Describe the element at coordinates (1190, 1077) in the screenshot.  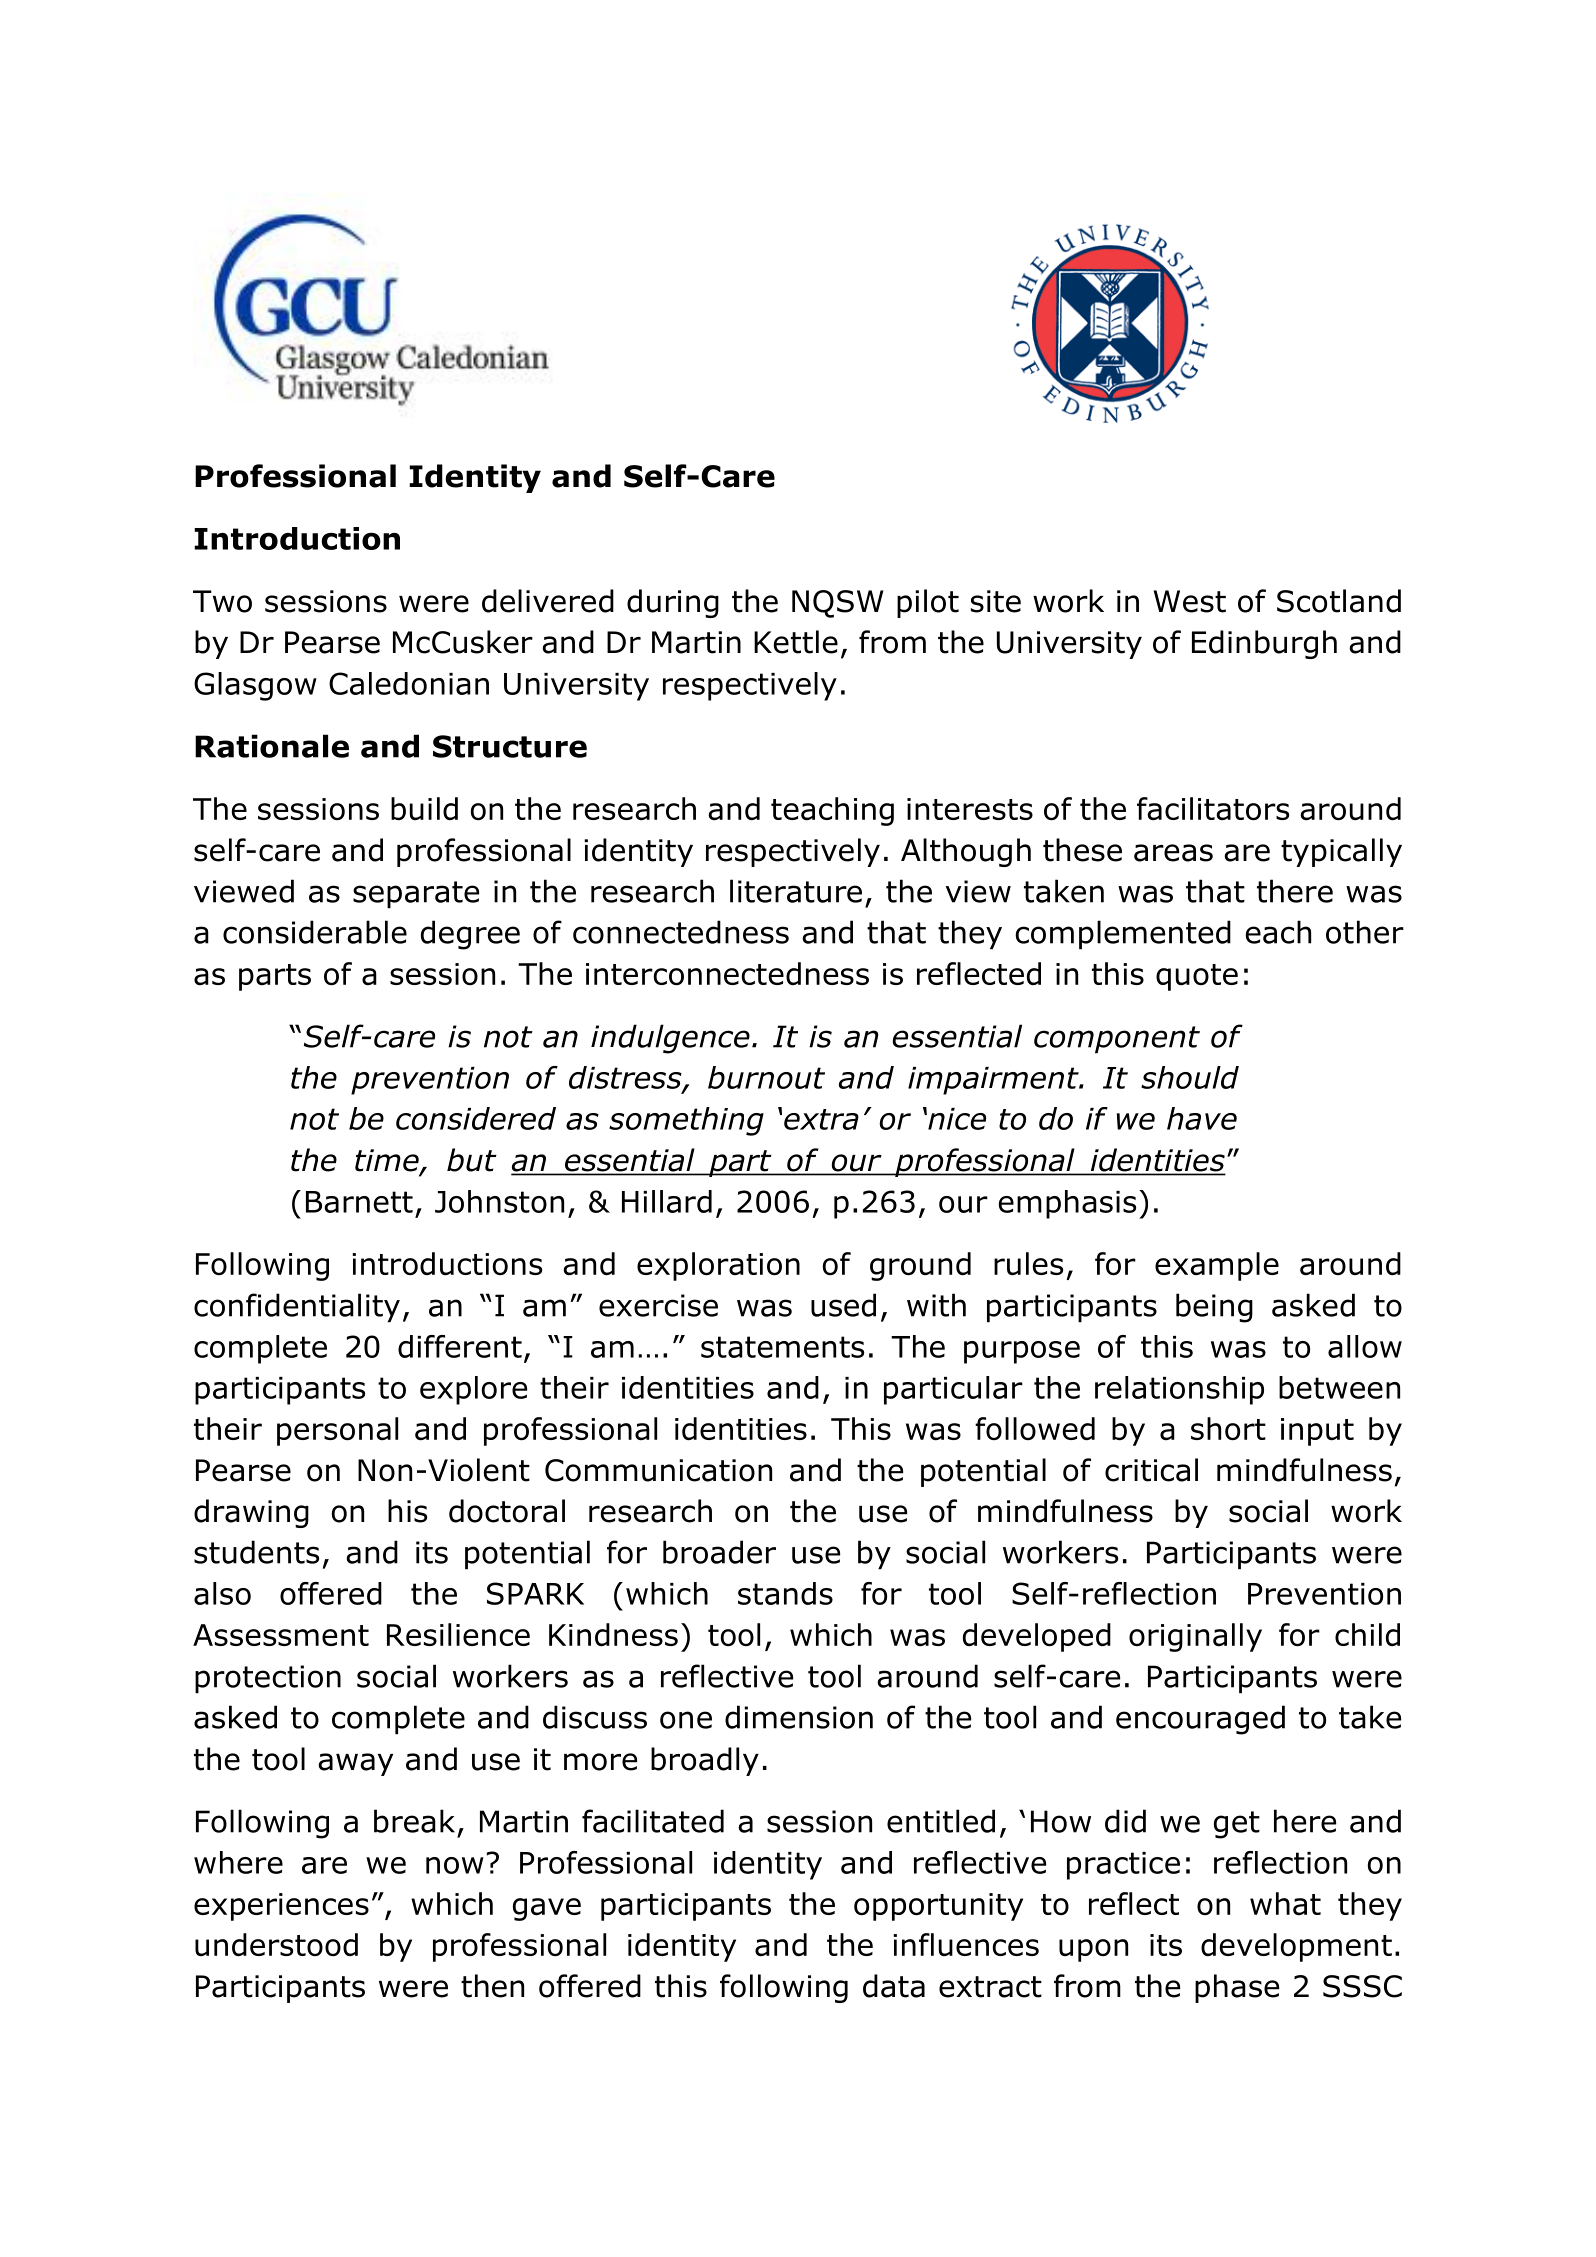
I see `should` at that location.
